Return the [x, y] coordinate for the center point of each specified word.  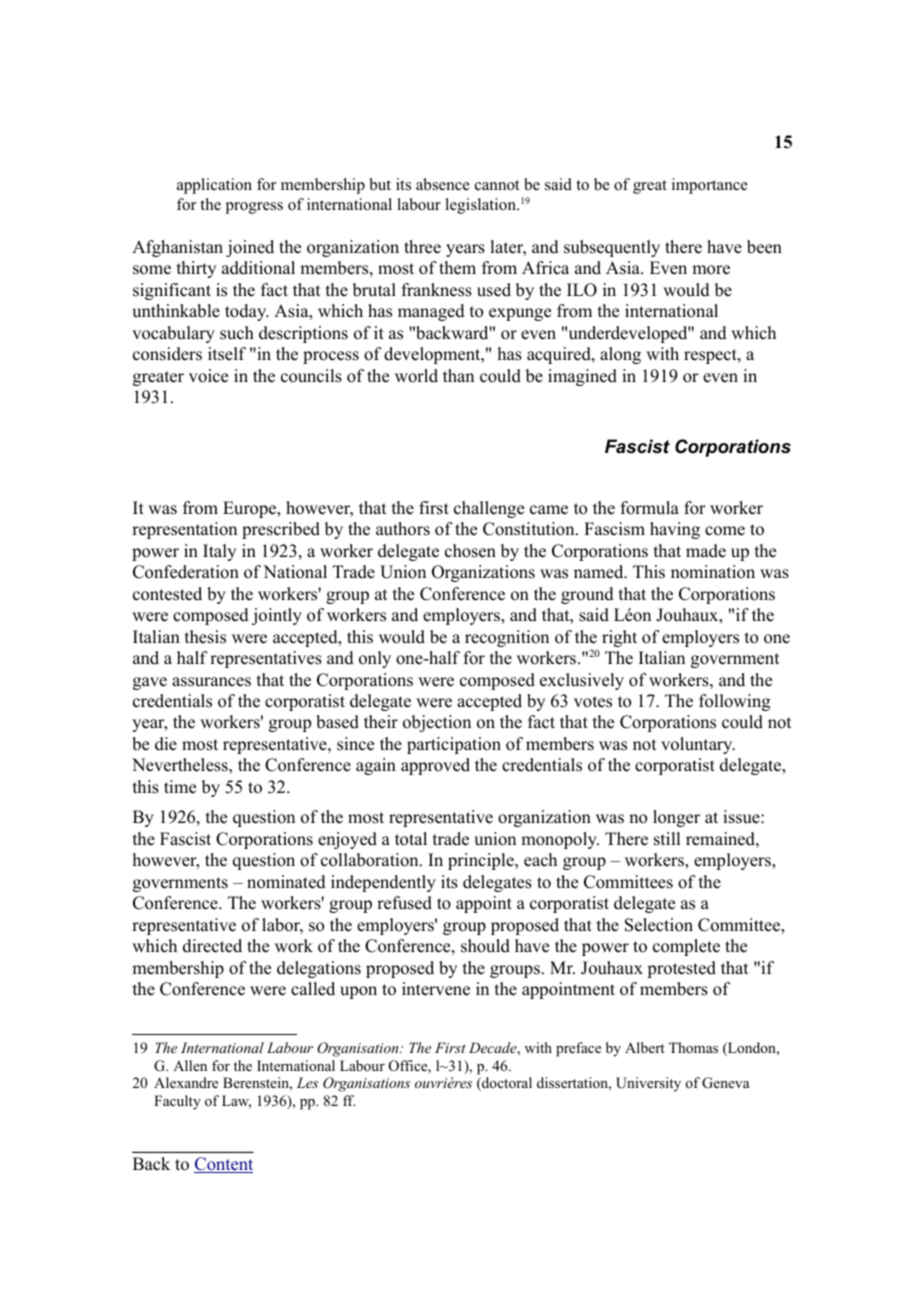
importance [710, 186]
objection [437, 723]
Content [223, 1165]
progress [254, 208]
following [734, 702]
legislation [481, 206]
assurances [211, 682]
